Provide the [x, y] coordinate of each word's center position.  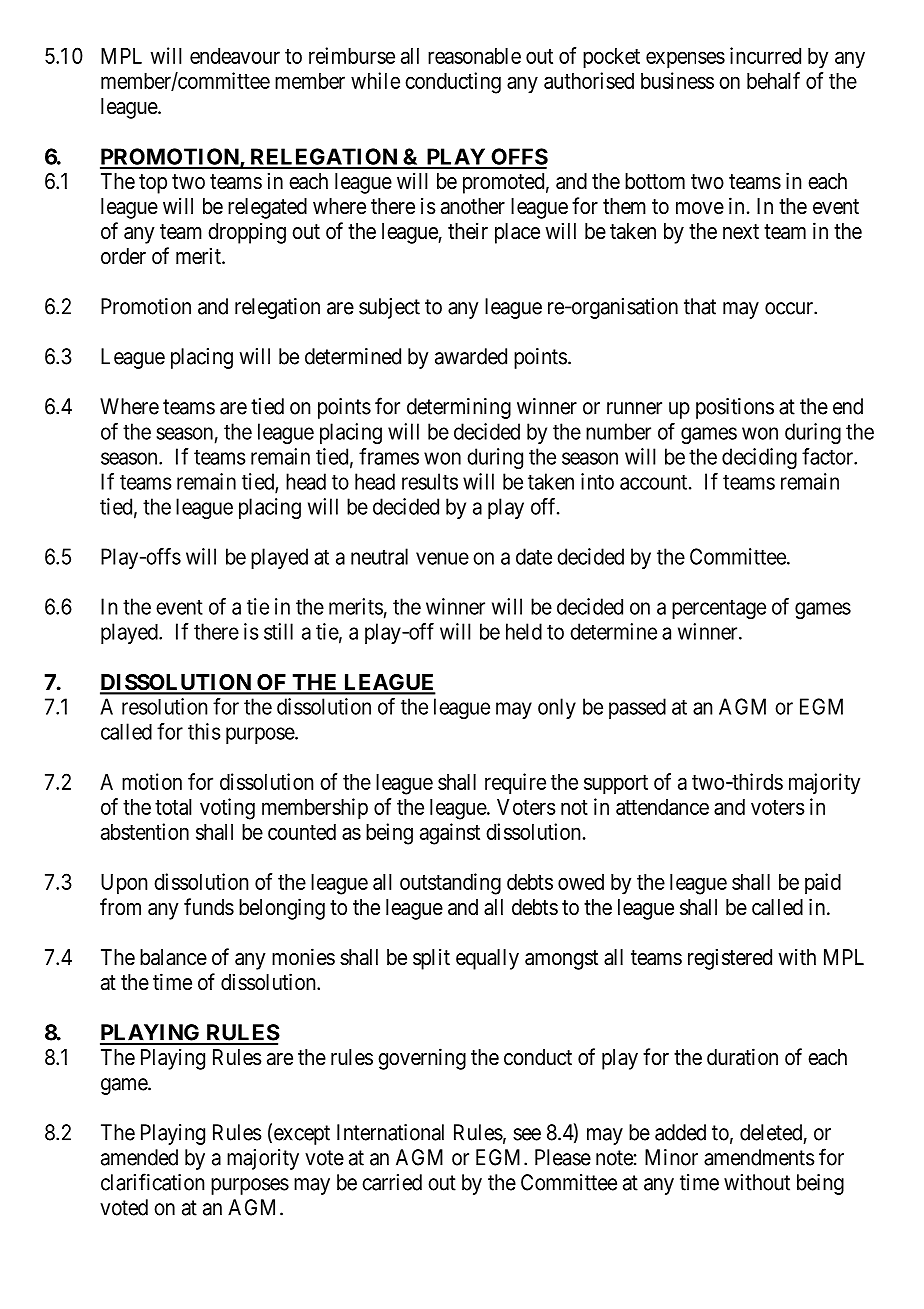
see [527, 1134]
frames [389, 456]
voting [227, 809]
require [515, 784]
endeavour [235, 56]
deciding [759, 458]
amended [139, 1157]
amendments [759, 1157]
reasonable [474, 56]
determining [459, 408]
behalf [773, 80]
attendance [662, 807]
